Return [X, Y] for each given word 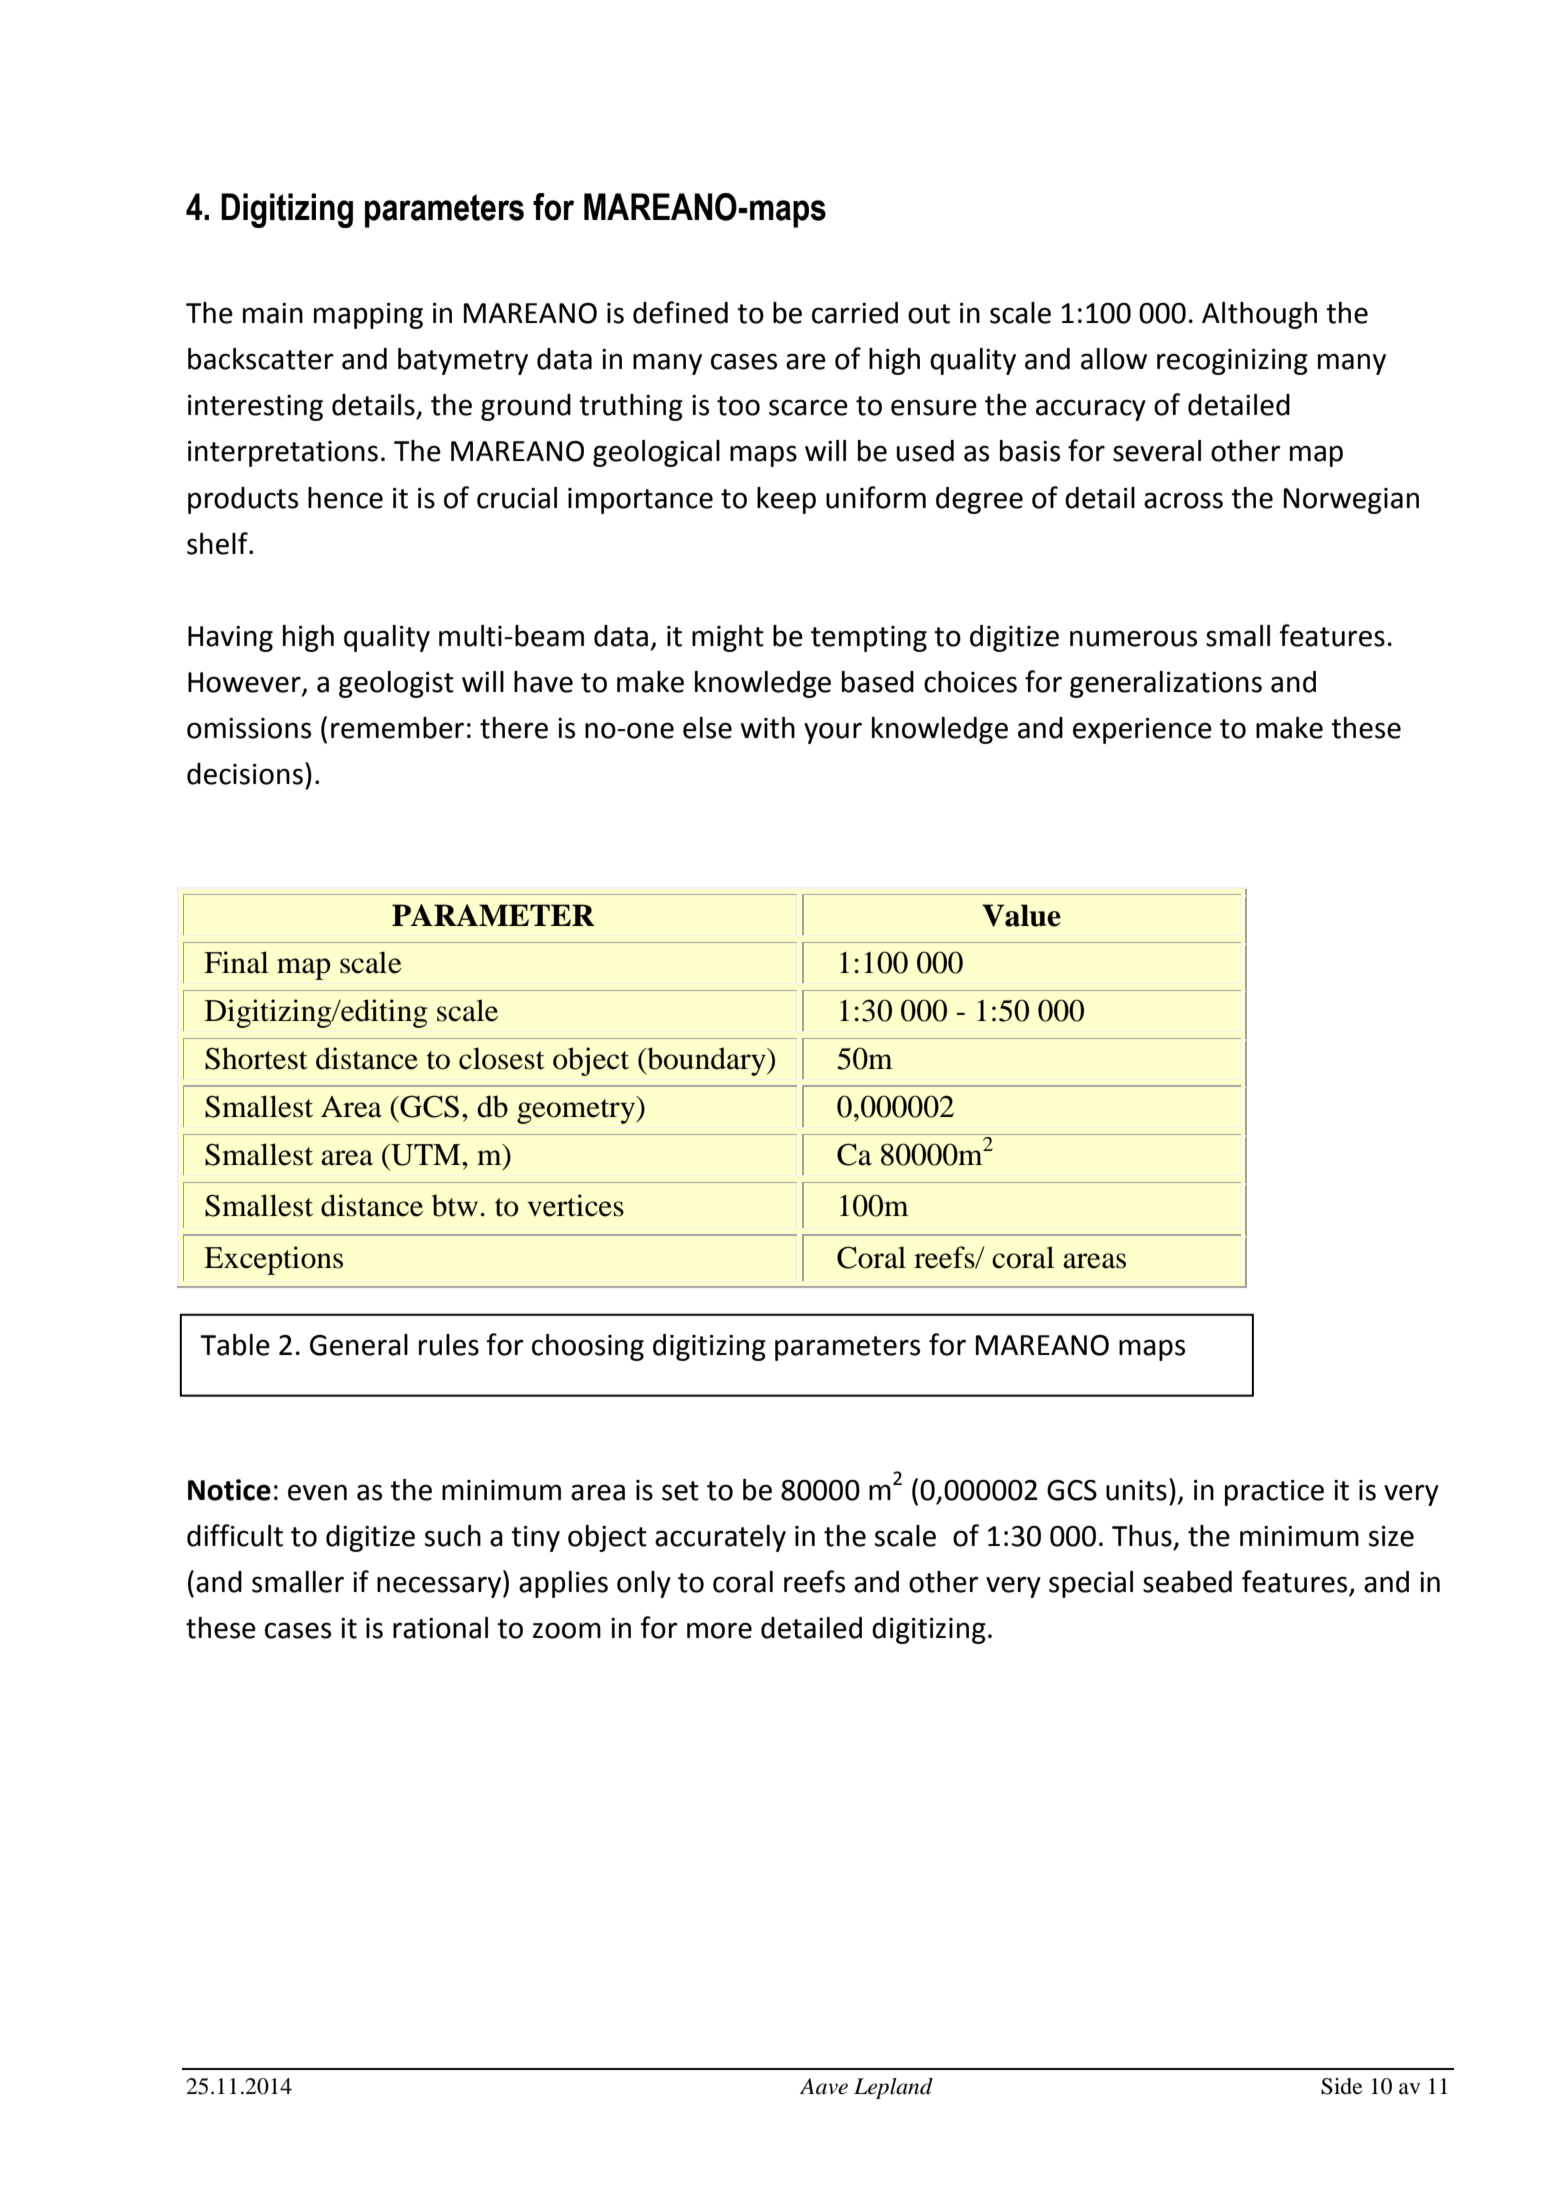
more [719, 1630]
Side [1342, 2086]
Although [1259, 315]
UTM [426, 1155]
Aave [824, 2086]
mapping [368, 316]
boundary [706, 1061]
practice [1274, 1493]
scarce [808, 407]
